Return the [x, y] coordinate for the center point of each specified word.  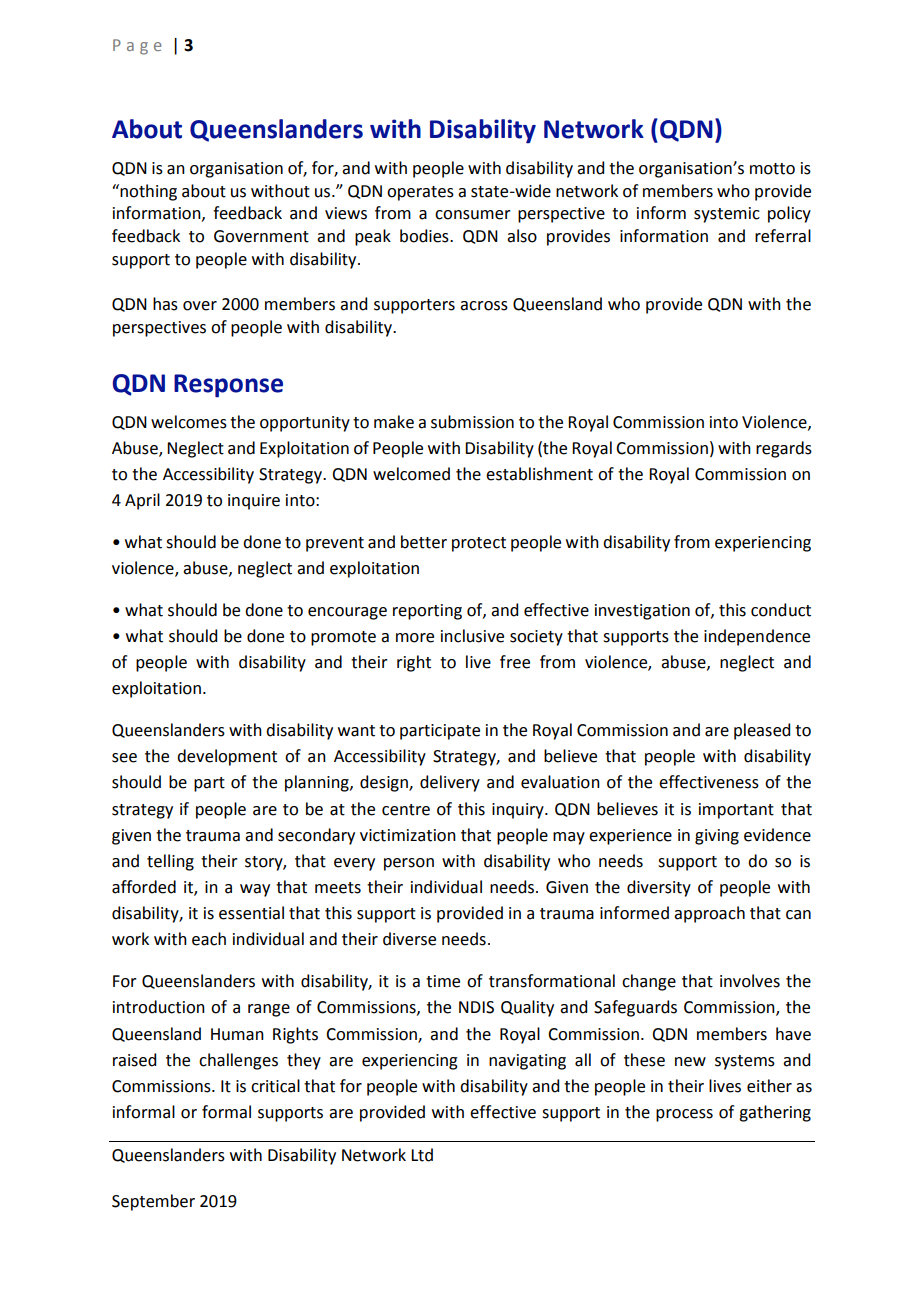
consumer [473, 215]
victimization [408, 835]
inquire [254, 502]
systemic [727, 215]
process [684, 1115]
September [153, 1202]
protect [479, 544]
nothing [148, 192]
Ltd [422, 1155]
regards [784, 449]
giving [717, 837]
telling [170, 862]
